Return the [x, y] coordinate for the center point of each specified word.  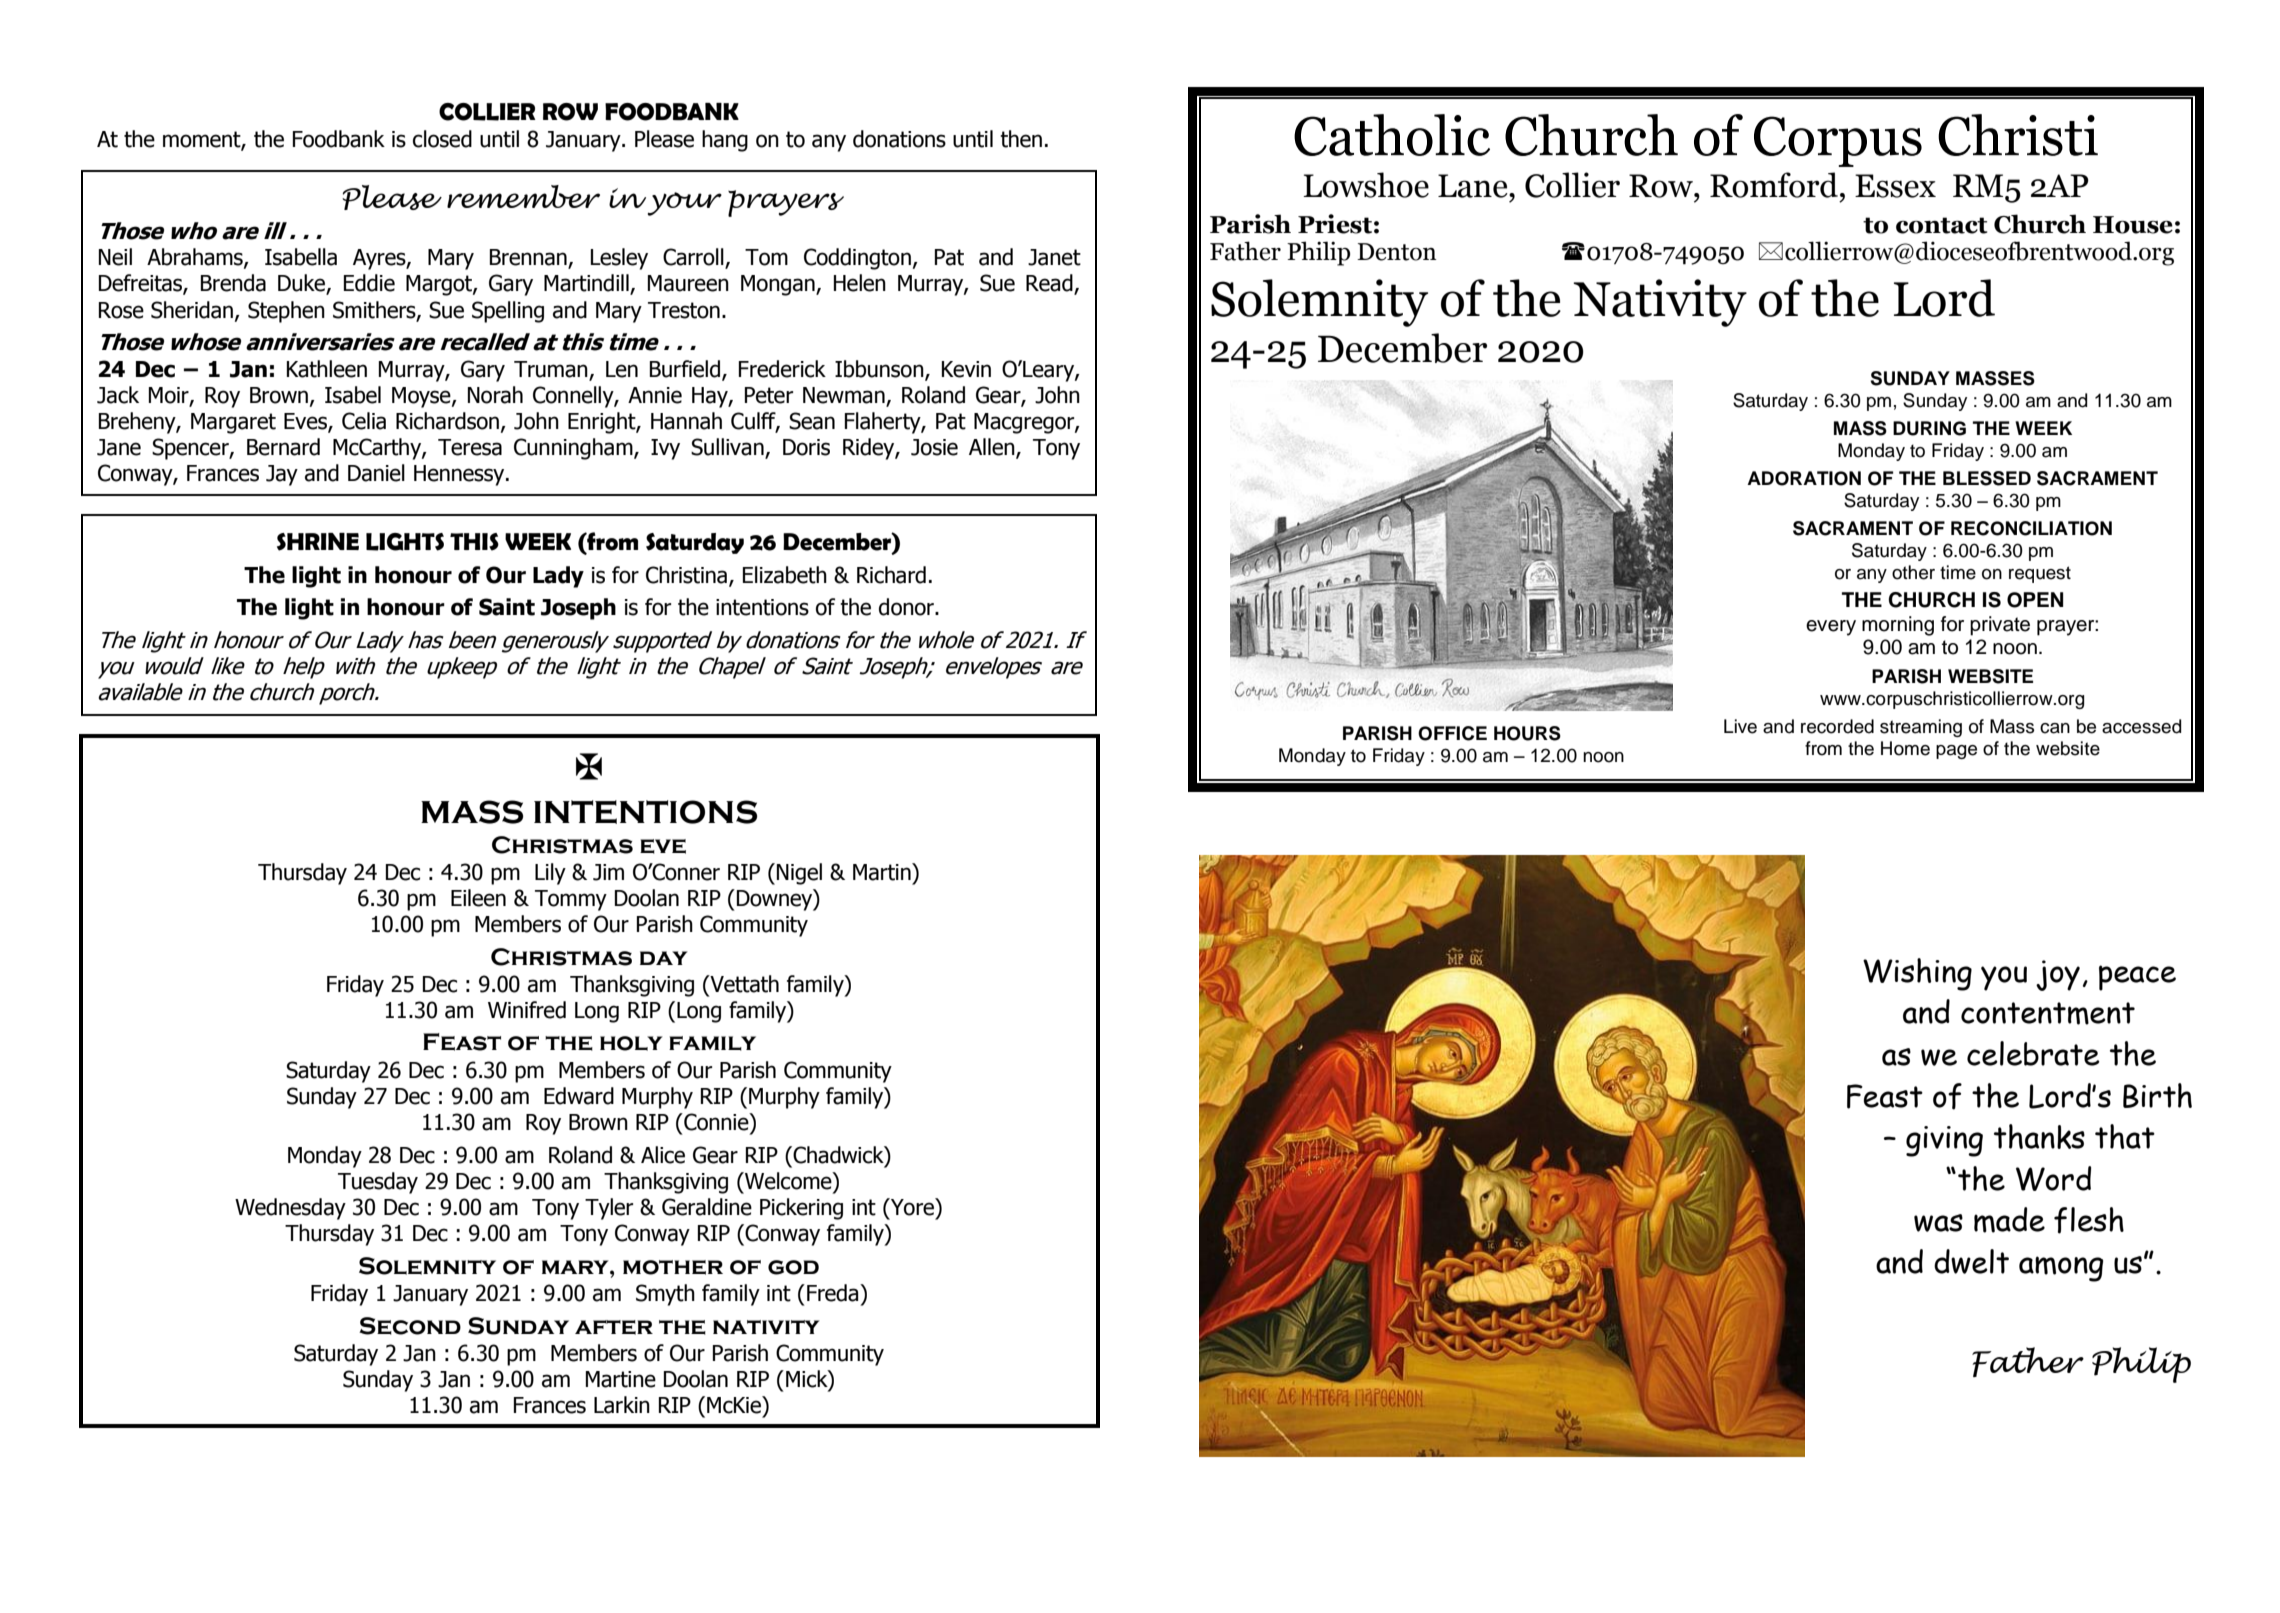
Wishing [1917, 974]
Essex [1895, 186]
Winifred [527, 1010]
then [1021, 139]
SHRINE [318, 542]
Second [410, 1326]
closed [442, 139]
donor [907, 607]
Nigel [799, 874]
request [2040, 574]
